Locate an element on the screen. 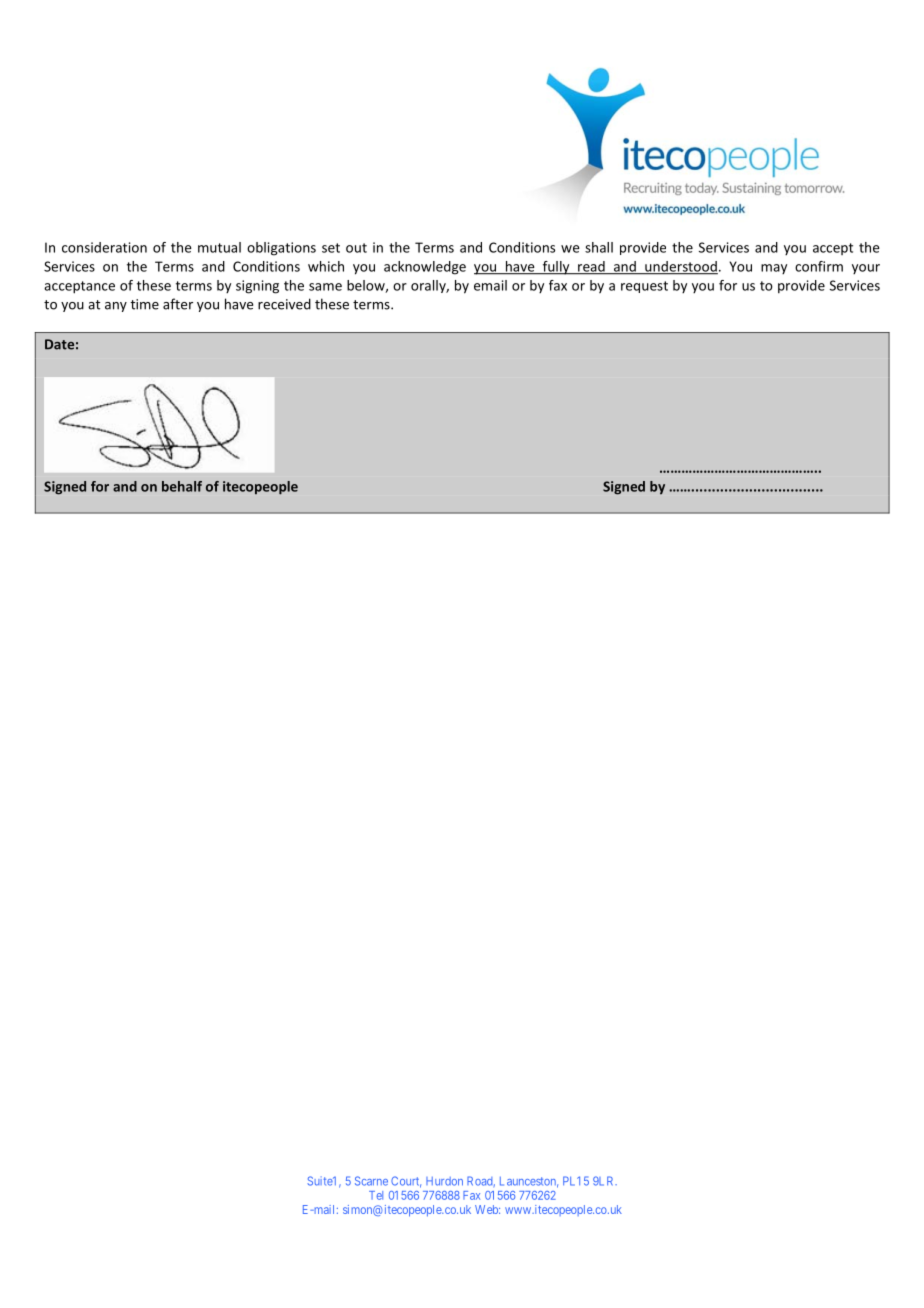 This screenshot has height=1308, width=924. signing is located at coordinates (257, 287).
